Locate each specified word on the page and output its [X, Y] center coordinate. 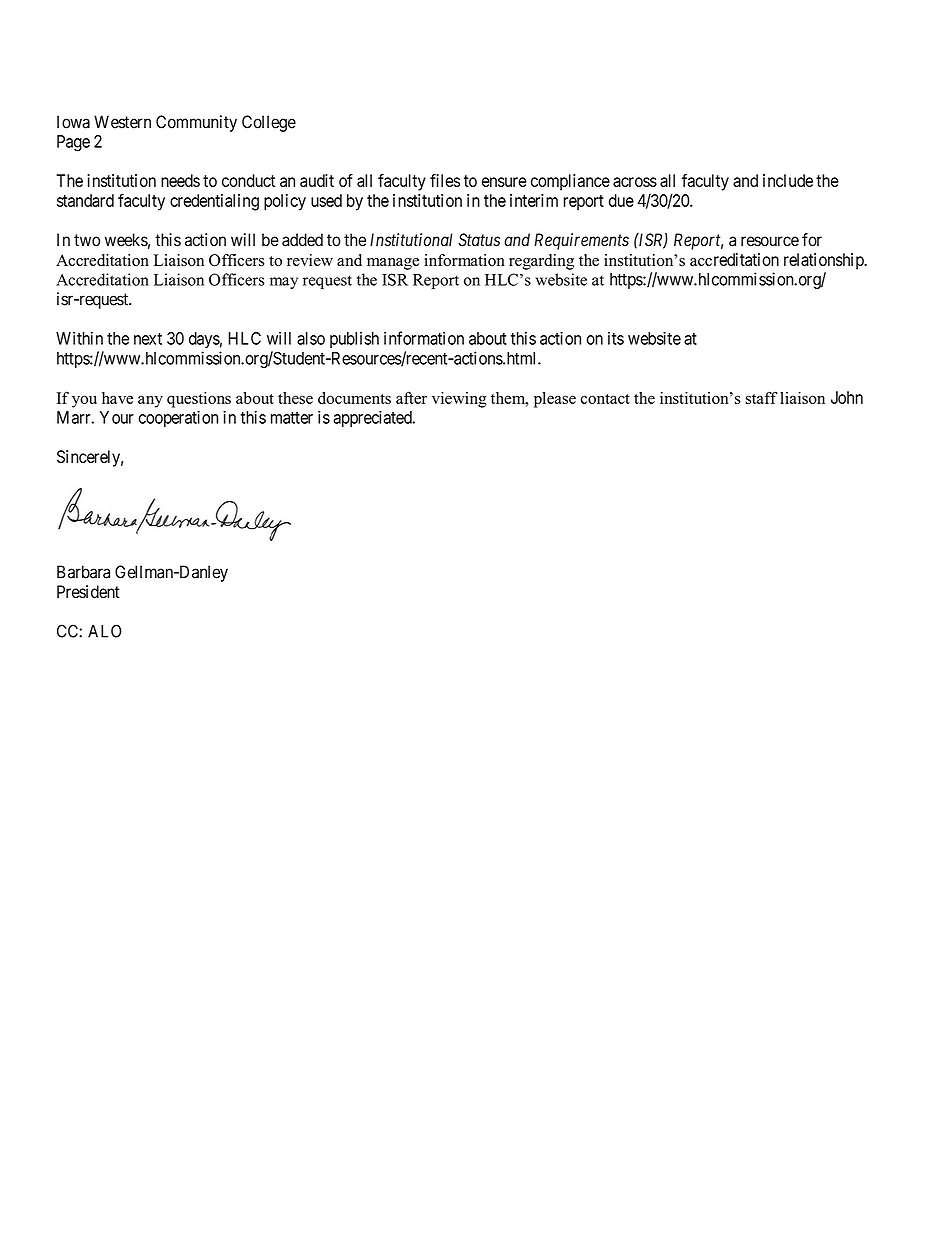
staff [762, 398]
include [788, 180]
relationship [825, 261]
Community [196, 123]
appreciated [374, 418]
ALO [104, 631]
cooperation [178, 418]
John [847, 397]
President [88, 592]
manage [393, 264]
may [284, 283]
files [445, 180]
